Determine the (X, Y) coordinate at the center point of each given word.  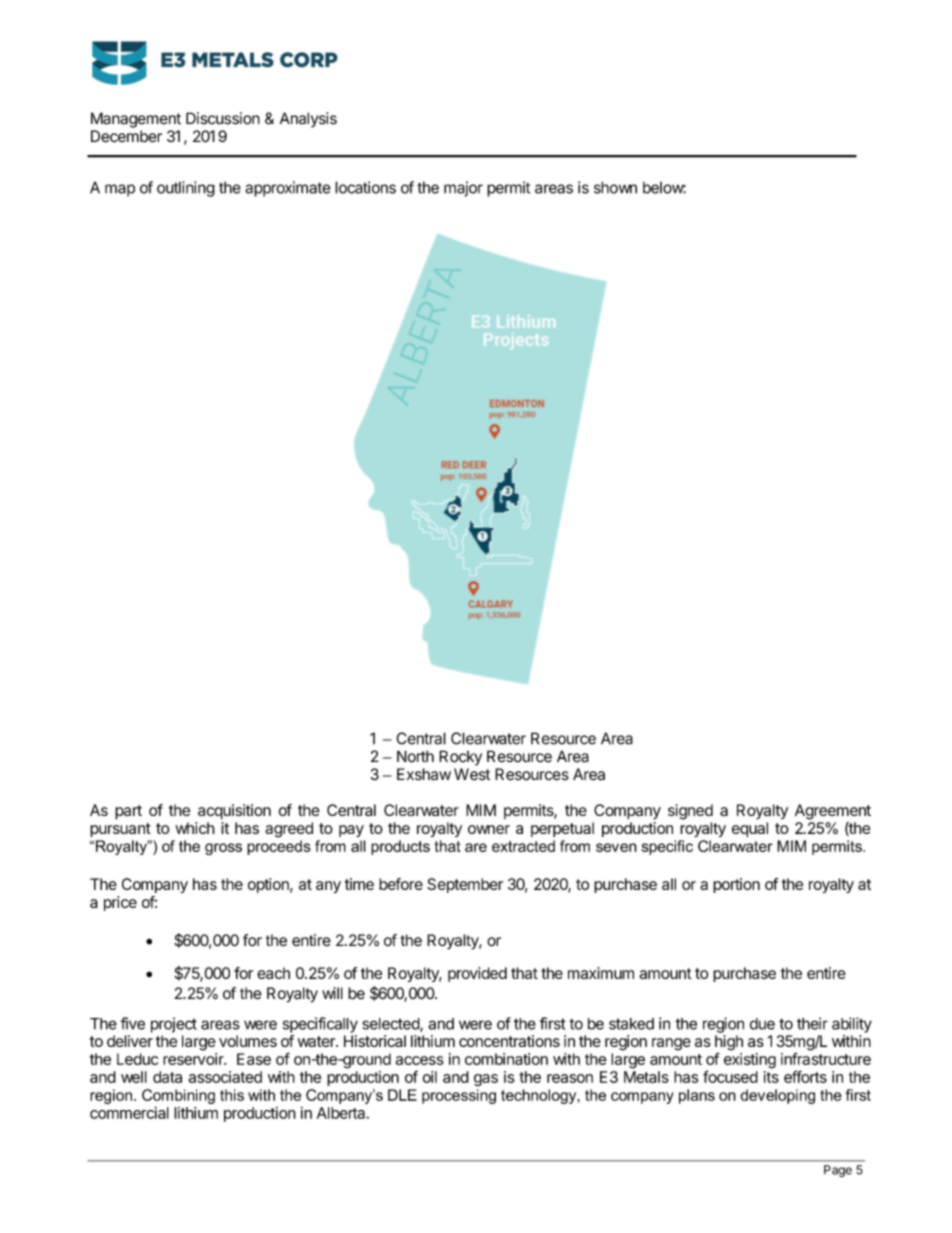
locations (365, 187)
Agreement (833, 812)
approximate (288, 189)
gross (223, 849)
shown (615, 187)
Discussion (223, 118)
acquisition (234, 812)
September (465, 885)
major (463, 189)
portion (736, 885)
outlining (186, 189)
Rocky (460, 758)
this (232, 1095)
